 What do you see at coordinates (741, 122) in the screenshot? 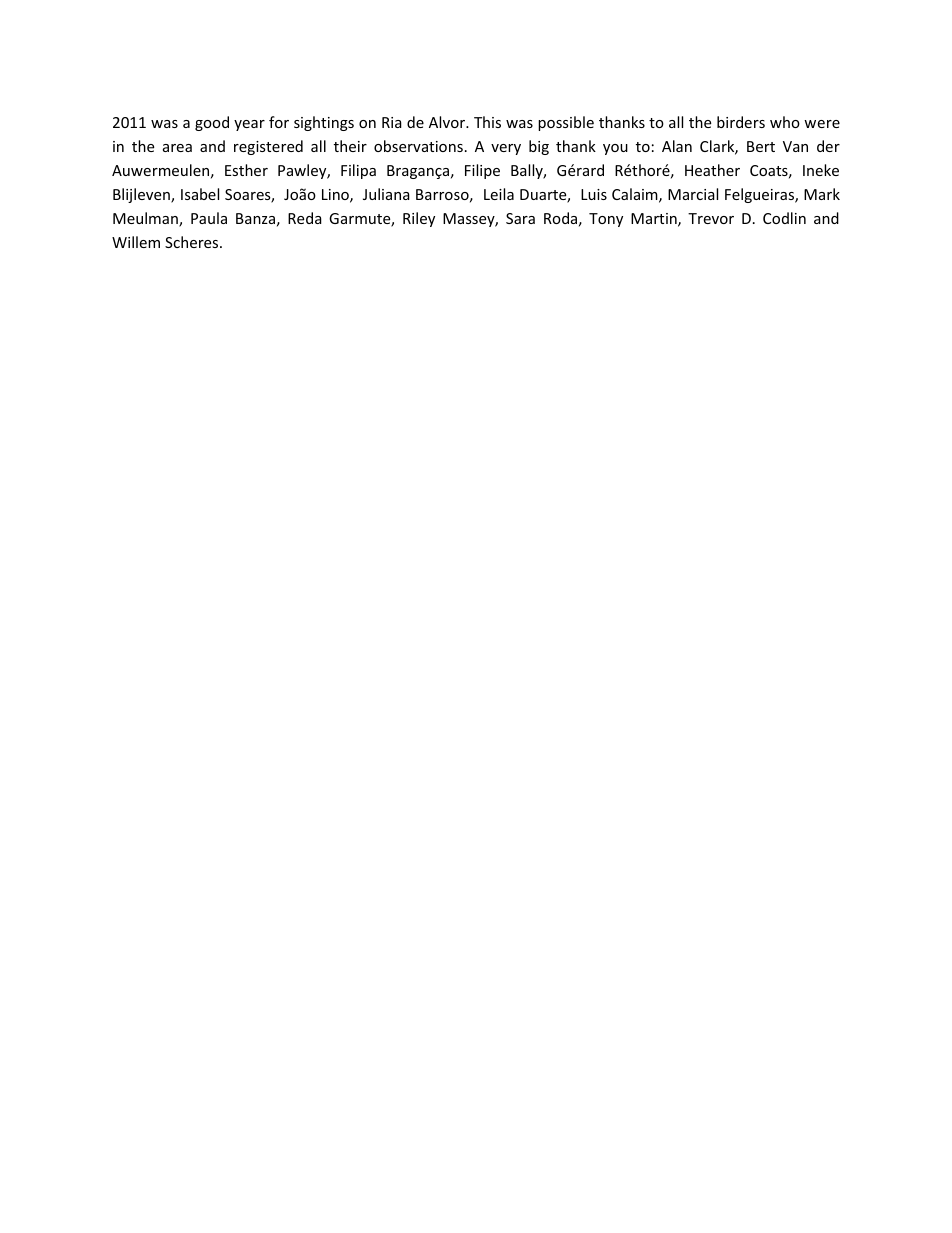
I see `birders` at bounding box center [741, 122].
